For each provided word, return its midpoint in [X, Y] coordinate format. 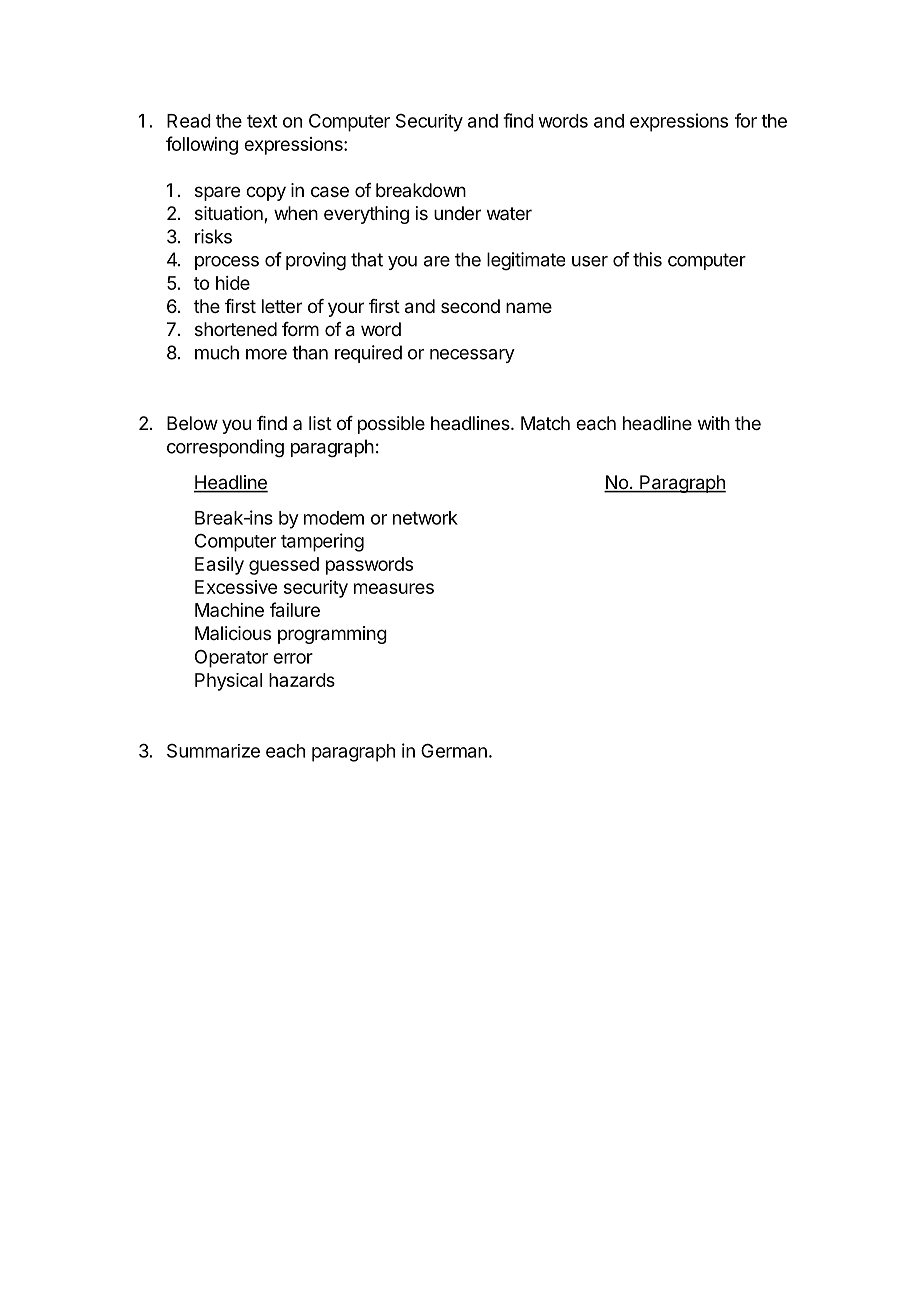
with [714, 423]
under [457, 213]
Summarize [213, 751]
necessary [472, 356]
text [262, 121]
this [647, 259]
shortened [236, 329]
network [425, 518]
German [454, 750]
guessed [284, 566]
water [509, 213]
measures [394, 588]
